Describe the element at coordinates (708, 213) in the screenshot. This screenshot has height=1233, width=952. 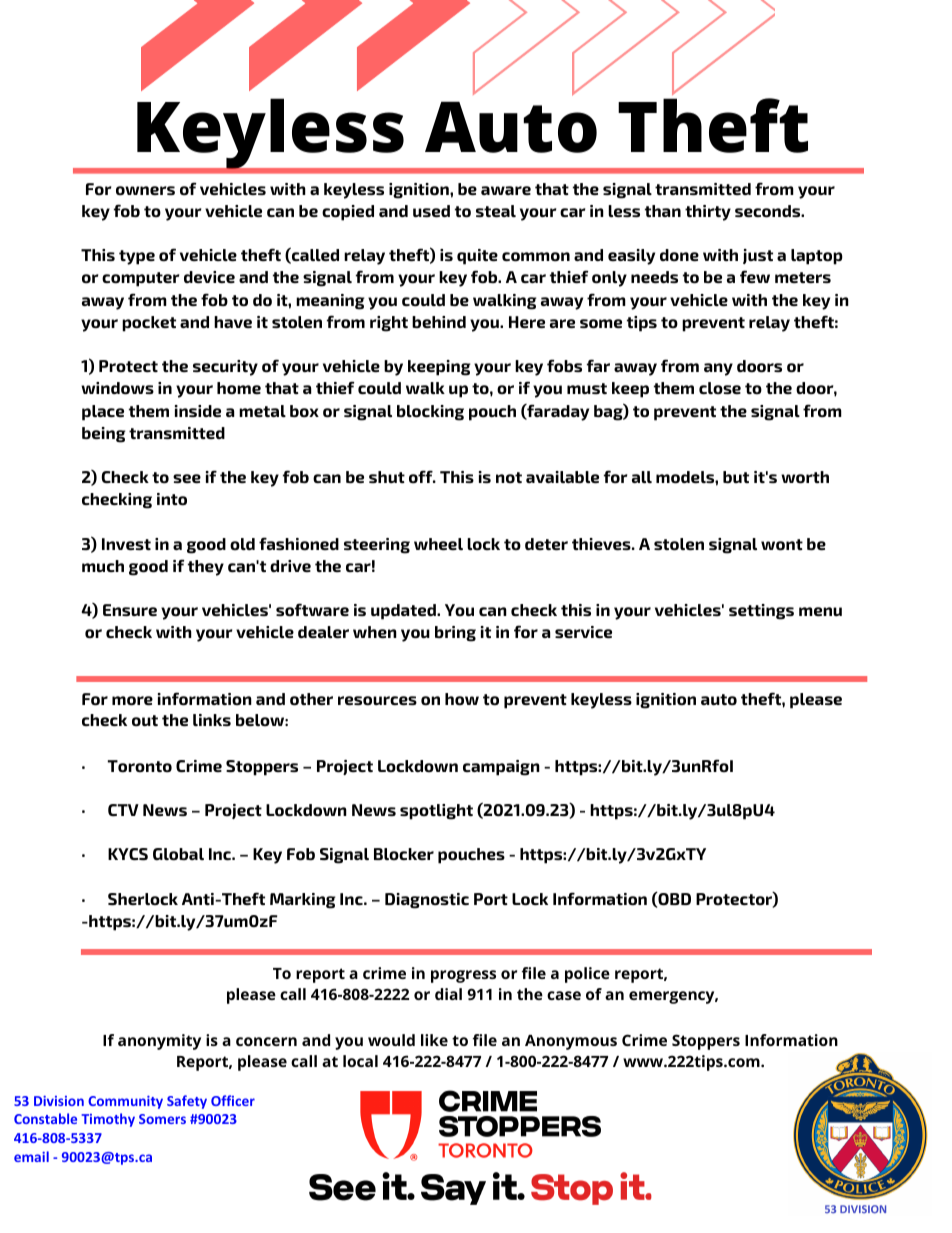
I see `thirty` at that location.
